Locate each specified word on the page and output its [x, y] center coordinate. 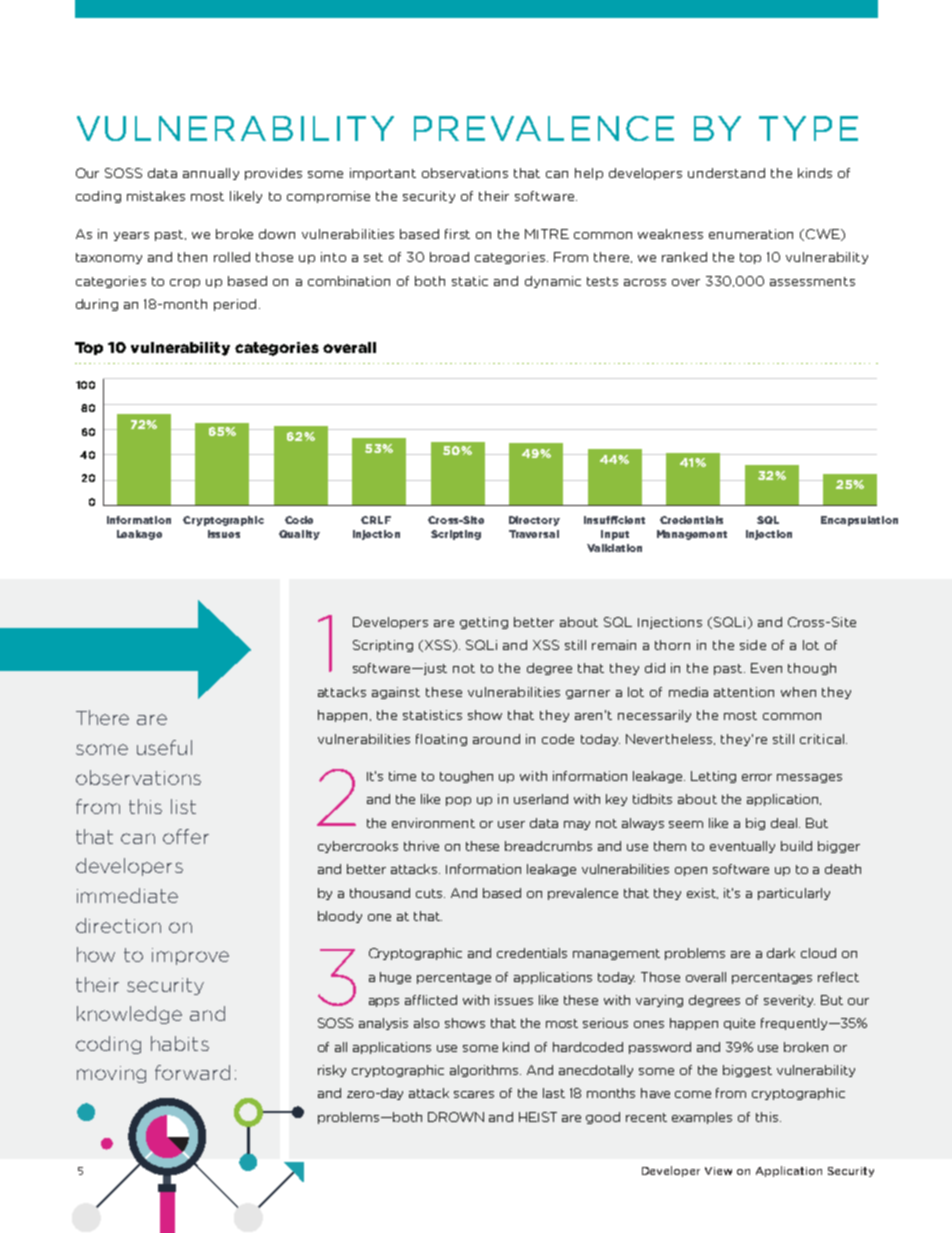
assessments [812, 281]
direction [118, 925]
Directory [534, 521]
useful [164, 747]
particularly [794, 894]
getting [484, 623]
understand [726, 173]
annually [211, 174]
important [383, 174]
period [235, 305]
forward [192, 1072]
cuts [430, 893]
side [753, 645]
